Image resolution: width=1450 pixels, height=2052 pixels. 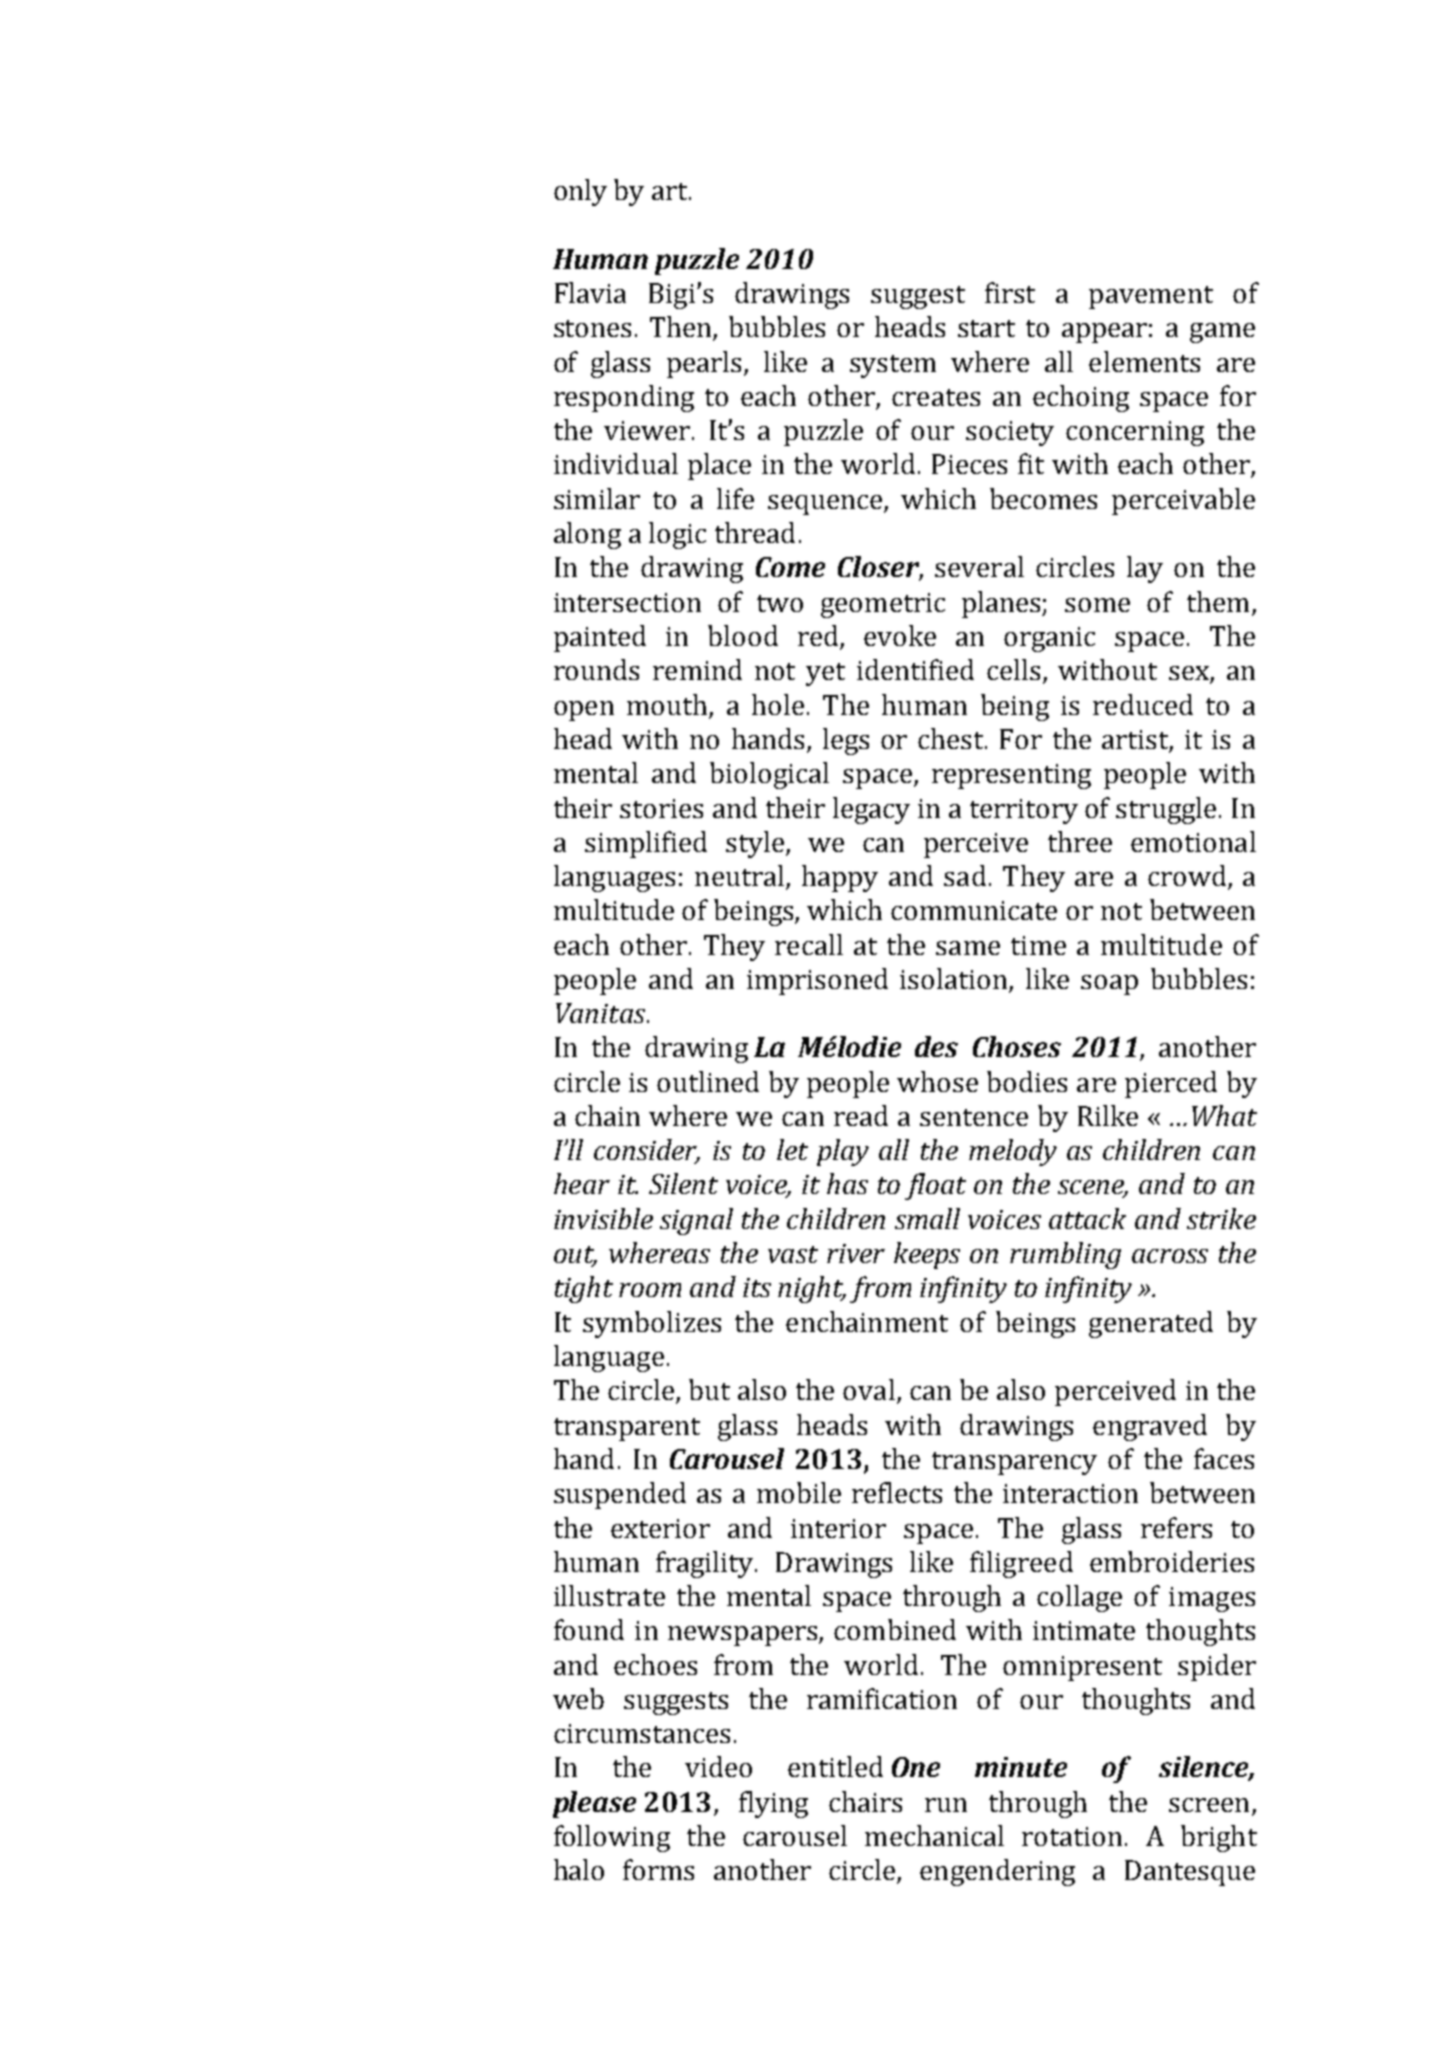 What do you see at coordinates (658, 1869) in the document?
I see `forms` at bounding box center [658, 1869].
